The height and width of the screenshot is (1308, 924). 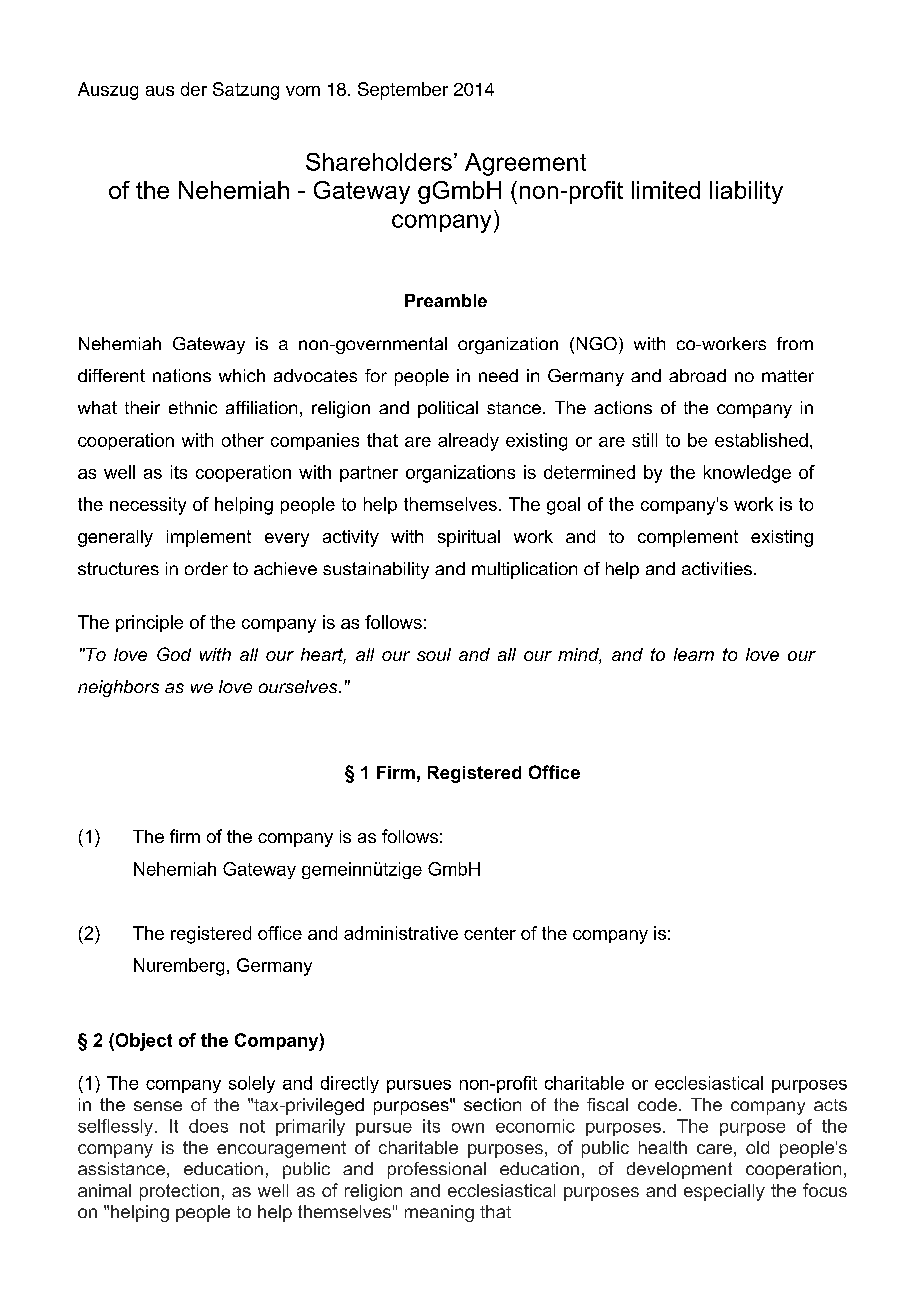 What do you see at coordinates (403, 91) in the screenshot?
I see `September` at bounding box center [403, 91].
